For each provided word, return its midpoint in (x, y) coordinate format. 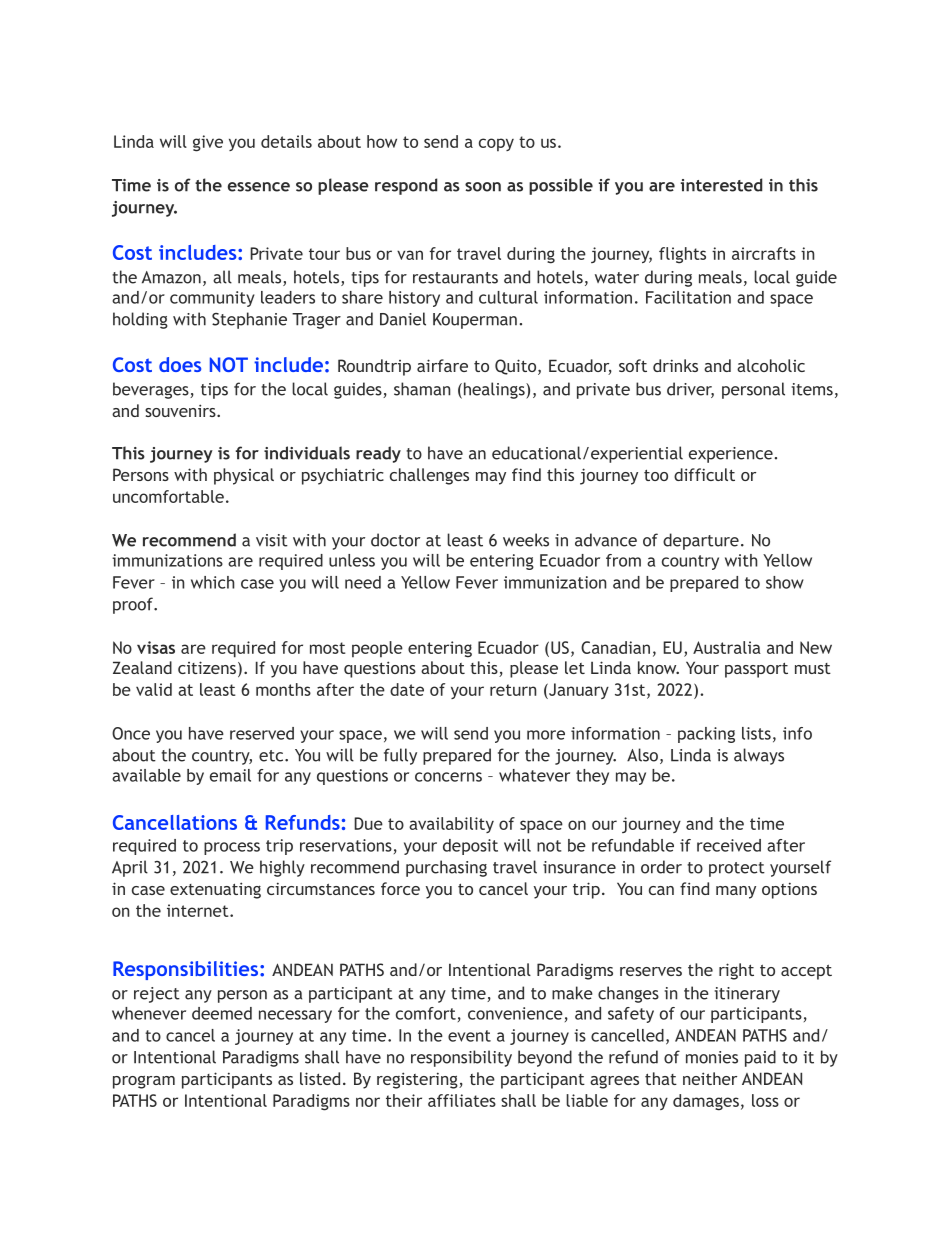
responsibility (461, 1058)
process (232, 848)
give (208, 143)
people (377, 649)
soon (483, 187)
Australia (727, 647)
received (729, 845)
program (144, 1082)
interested (721, 185)
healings (494, 390)
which (213, 582)
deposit (470, 847)
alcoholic (771, 365)
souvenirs (181, 410)
